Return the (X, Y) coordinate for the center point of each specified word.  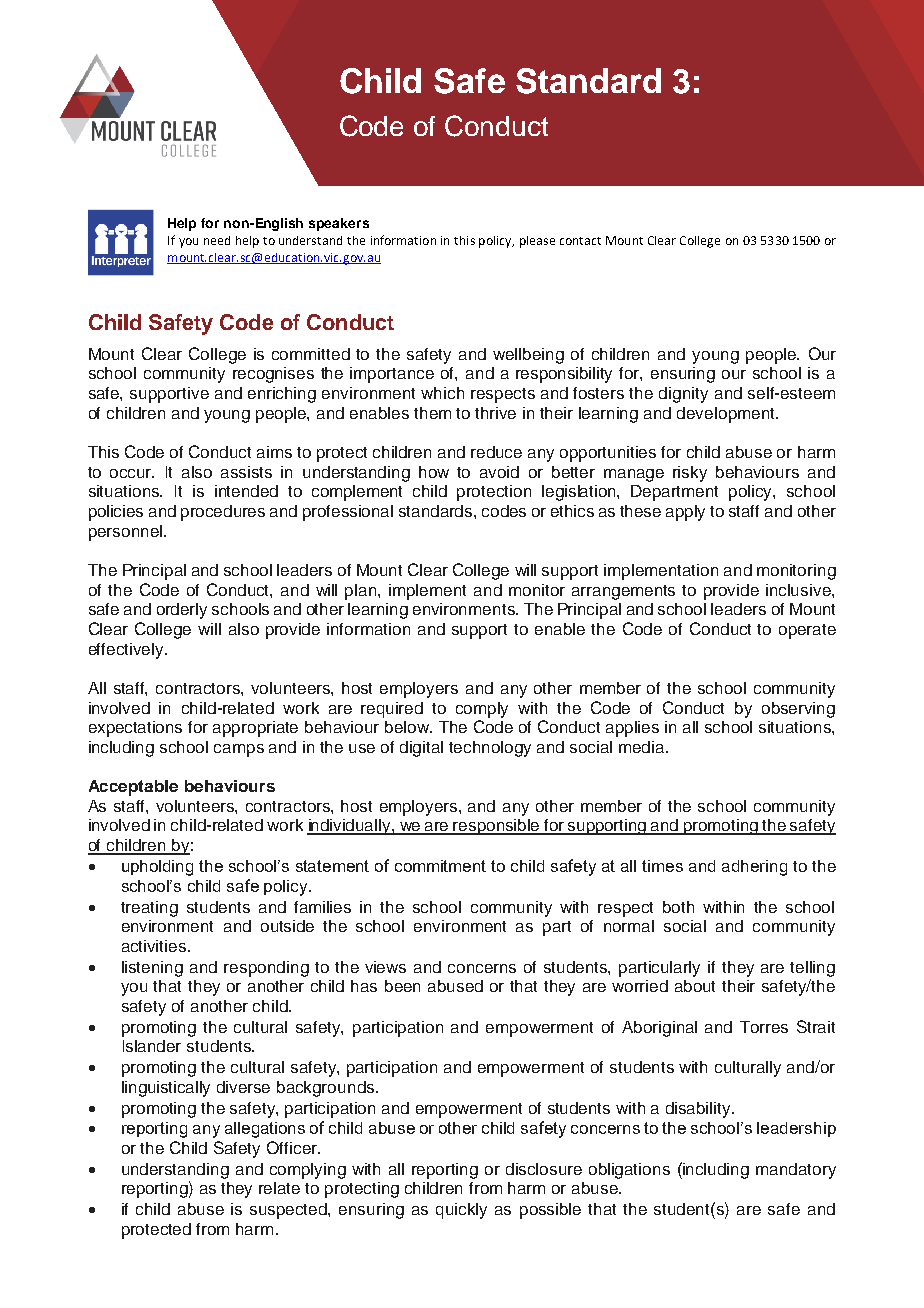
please (537, 242)
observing (798, 710)
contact (580, 241)
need (217, 240)
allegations (265, 1130)
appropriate (255, 729)
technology (490, 749)
